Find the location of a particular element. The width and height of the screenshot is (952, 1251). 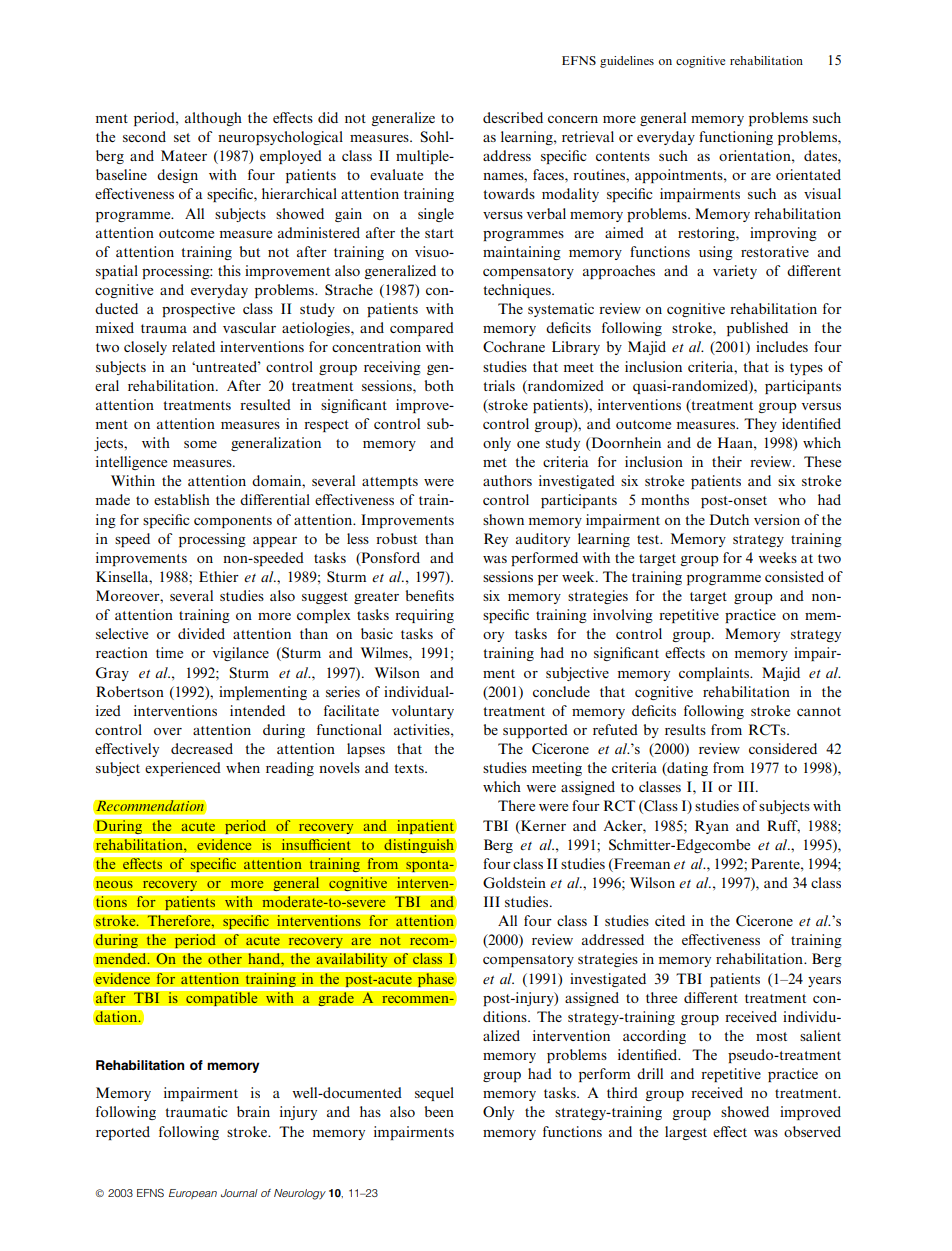

functioning is located at coordinates (736, 138).
